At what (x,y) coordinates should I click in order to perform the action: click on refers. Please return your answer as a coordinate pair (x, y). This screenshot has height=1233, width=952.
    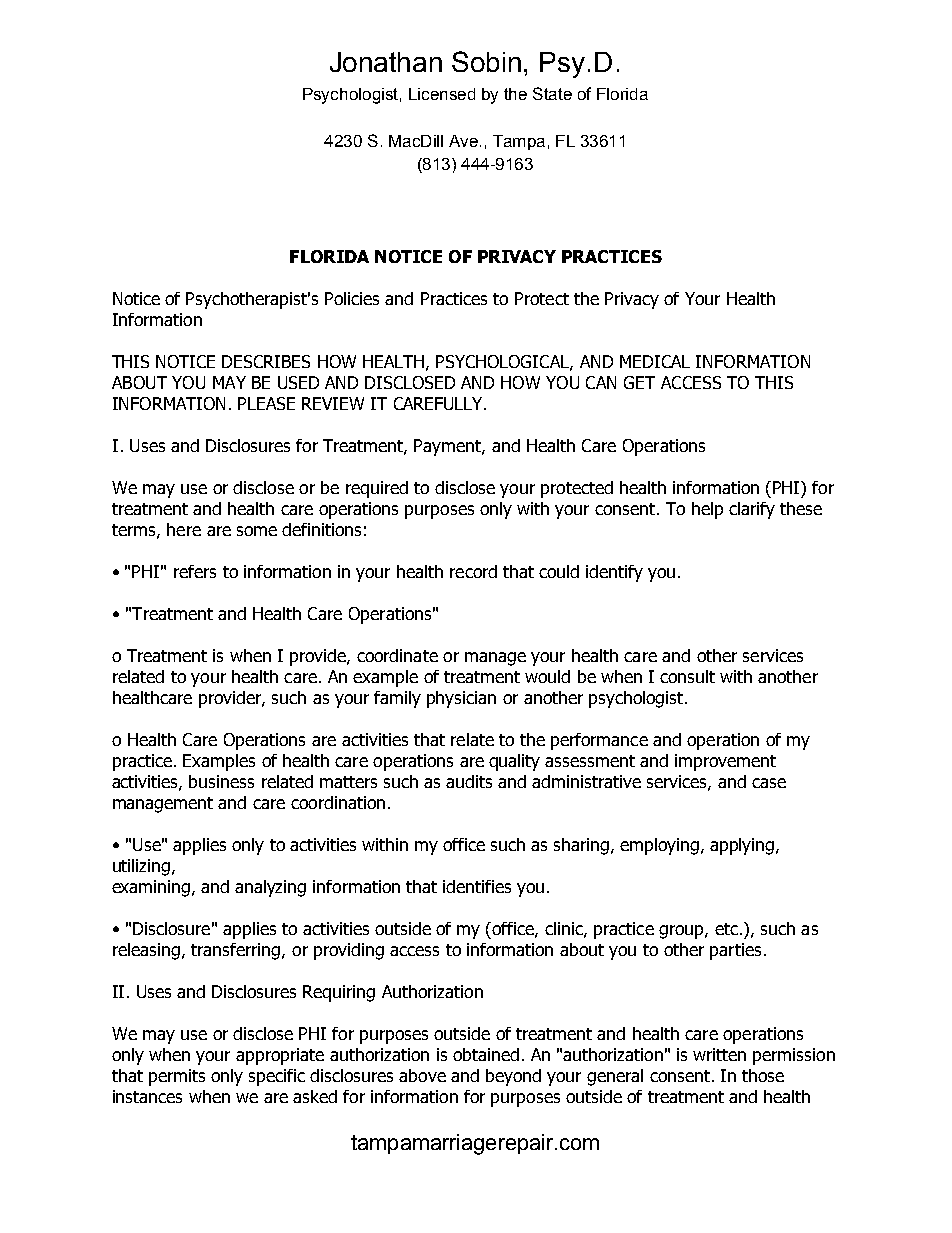
    Looking at the image, I should click on (195, 571).
